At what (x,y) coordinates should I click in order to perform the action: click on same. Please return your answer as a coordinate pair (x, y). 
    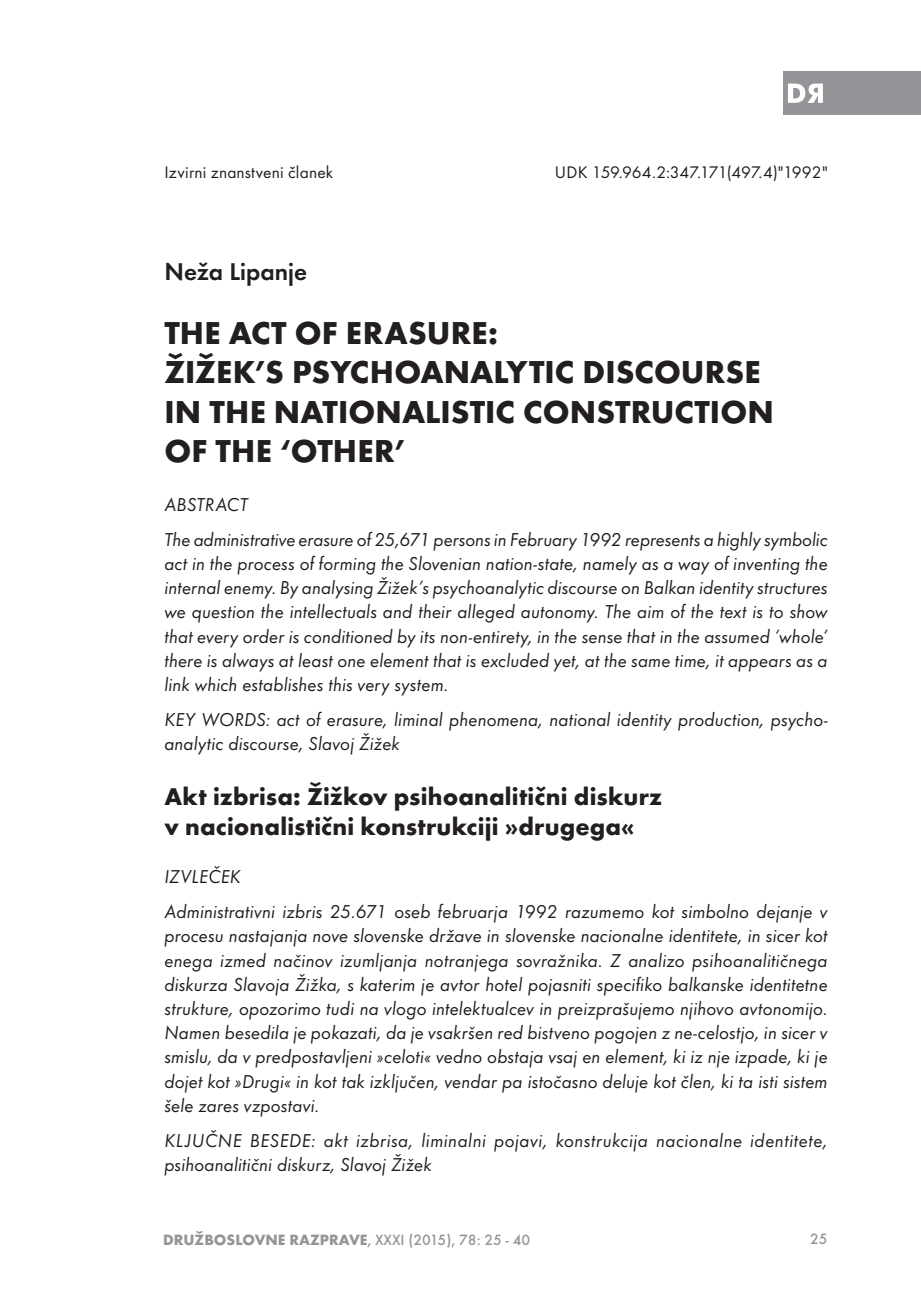
    Looking at the image, I should click on (650, 663).
